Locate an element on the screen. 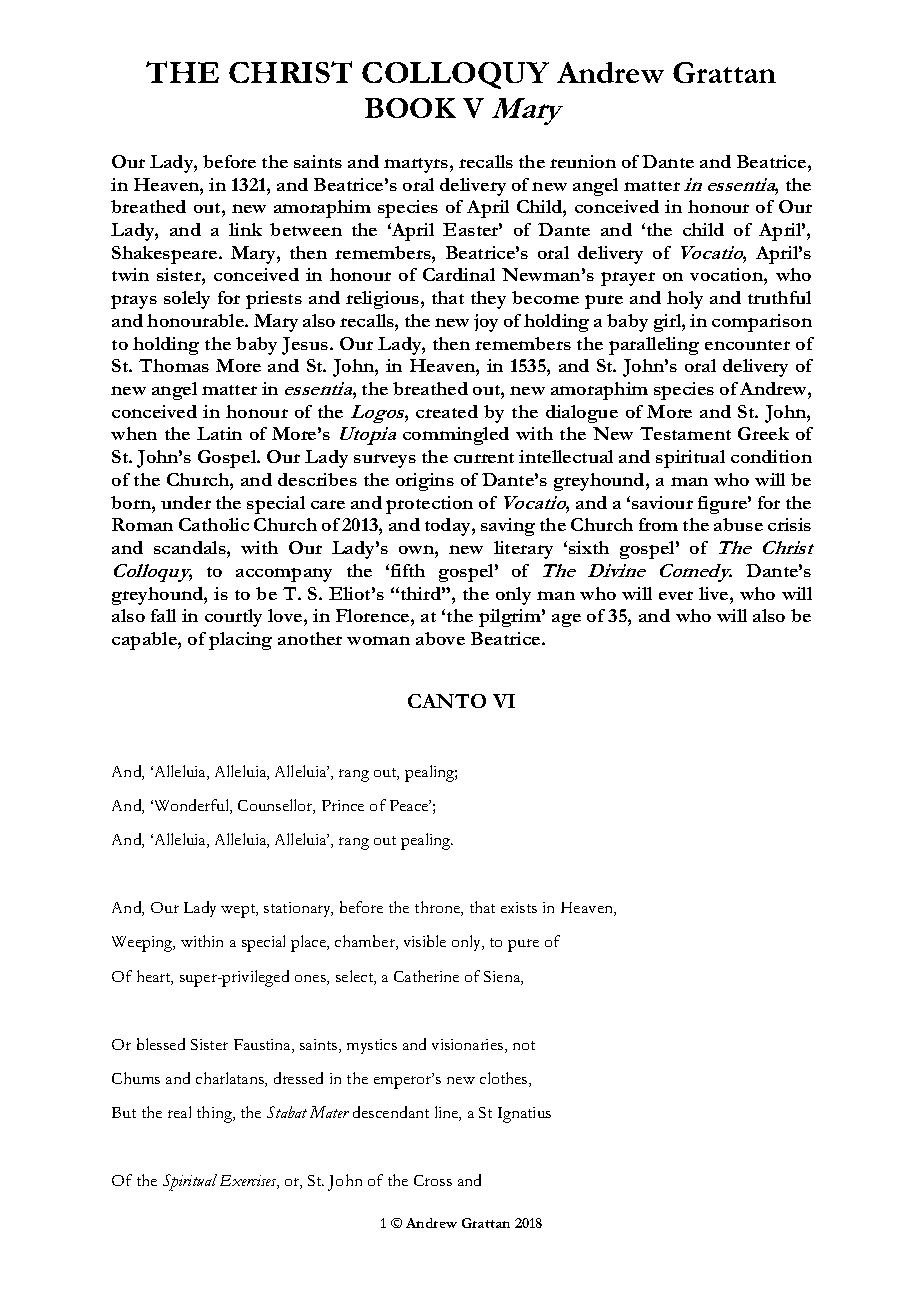 This screenshot has width=924, height=1308. reunion is located at coordinates (583, 161).
